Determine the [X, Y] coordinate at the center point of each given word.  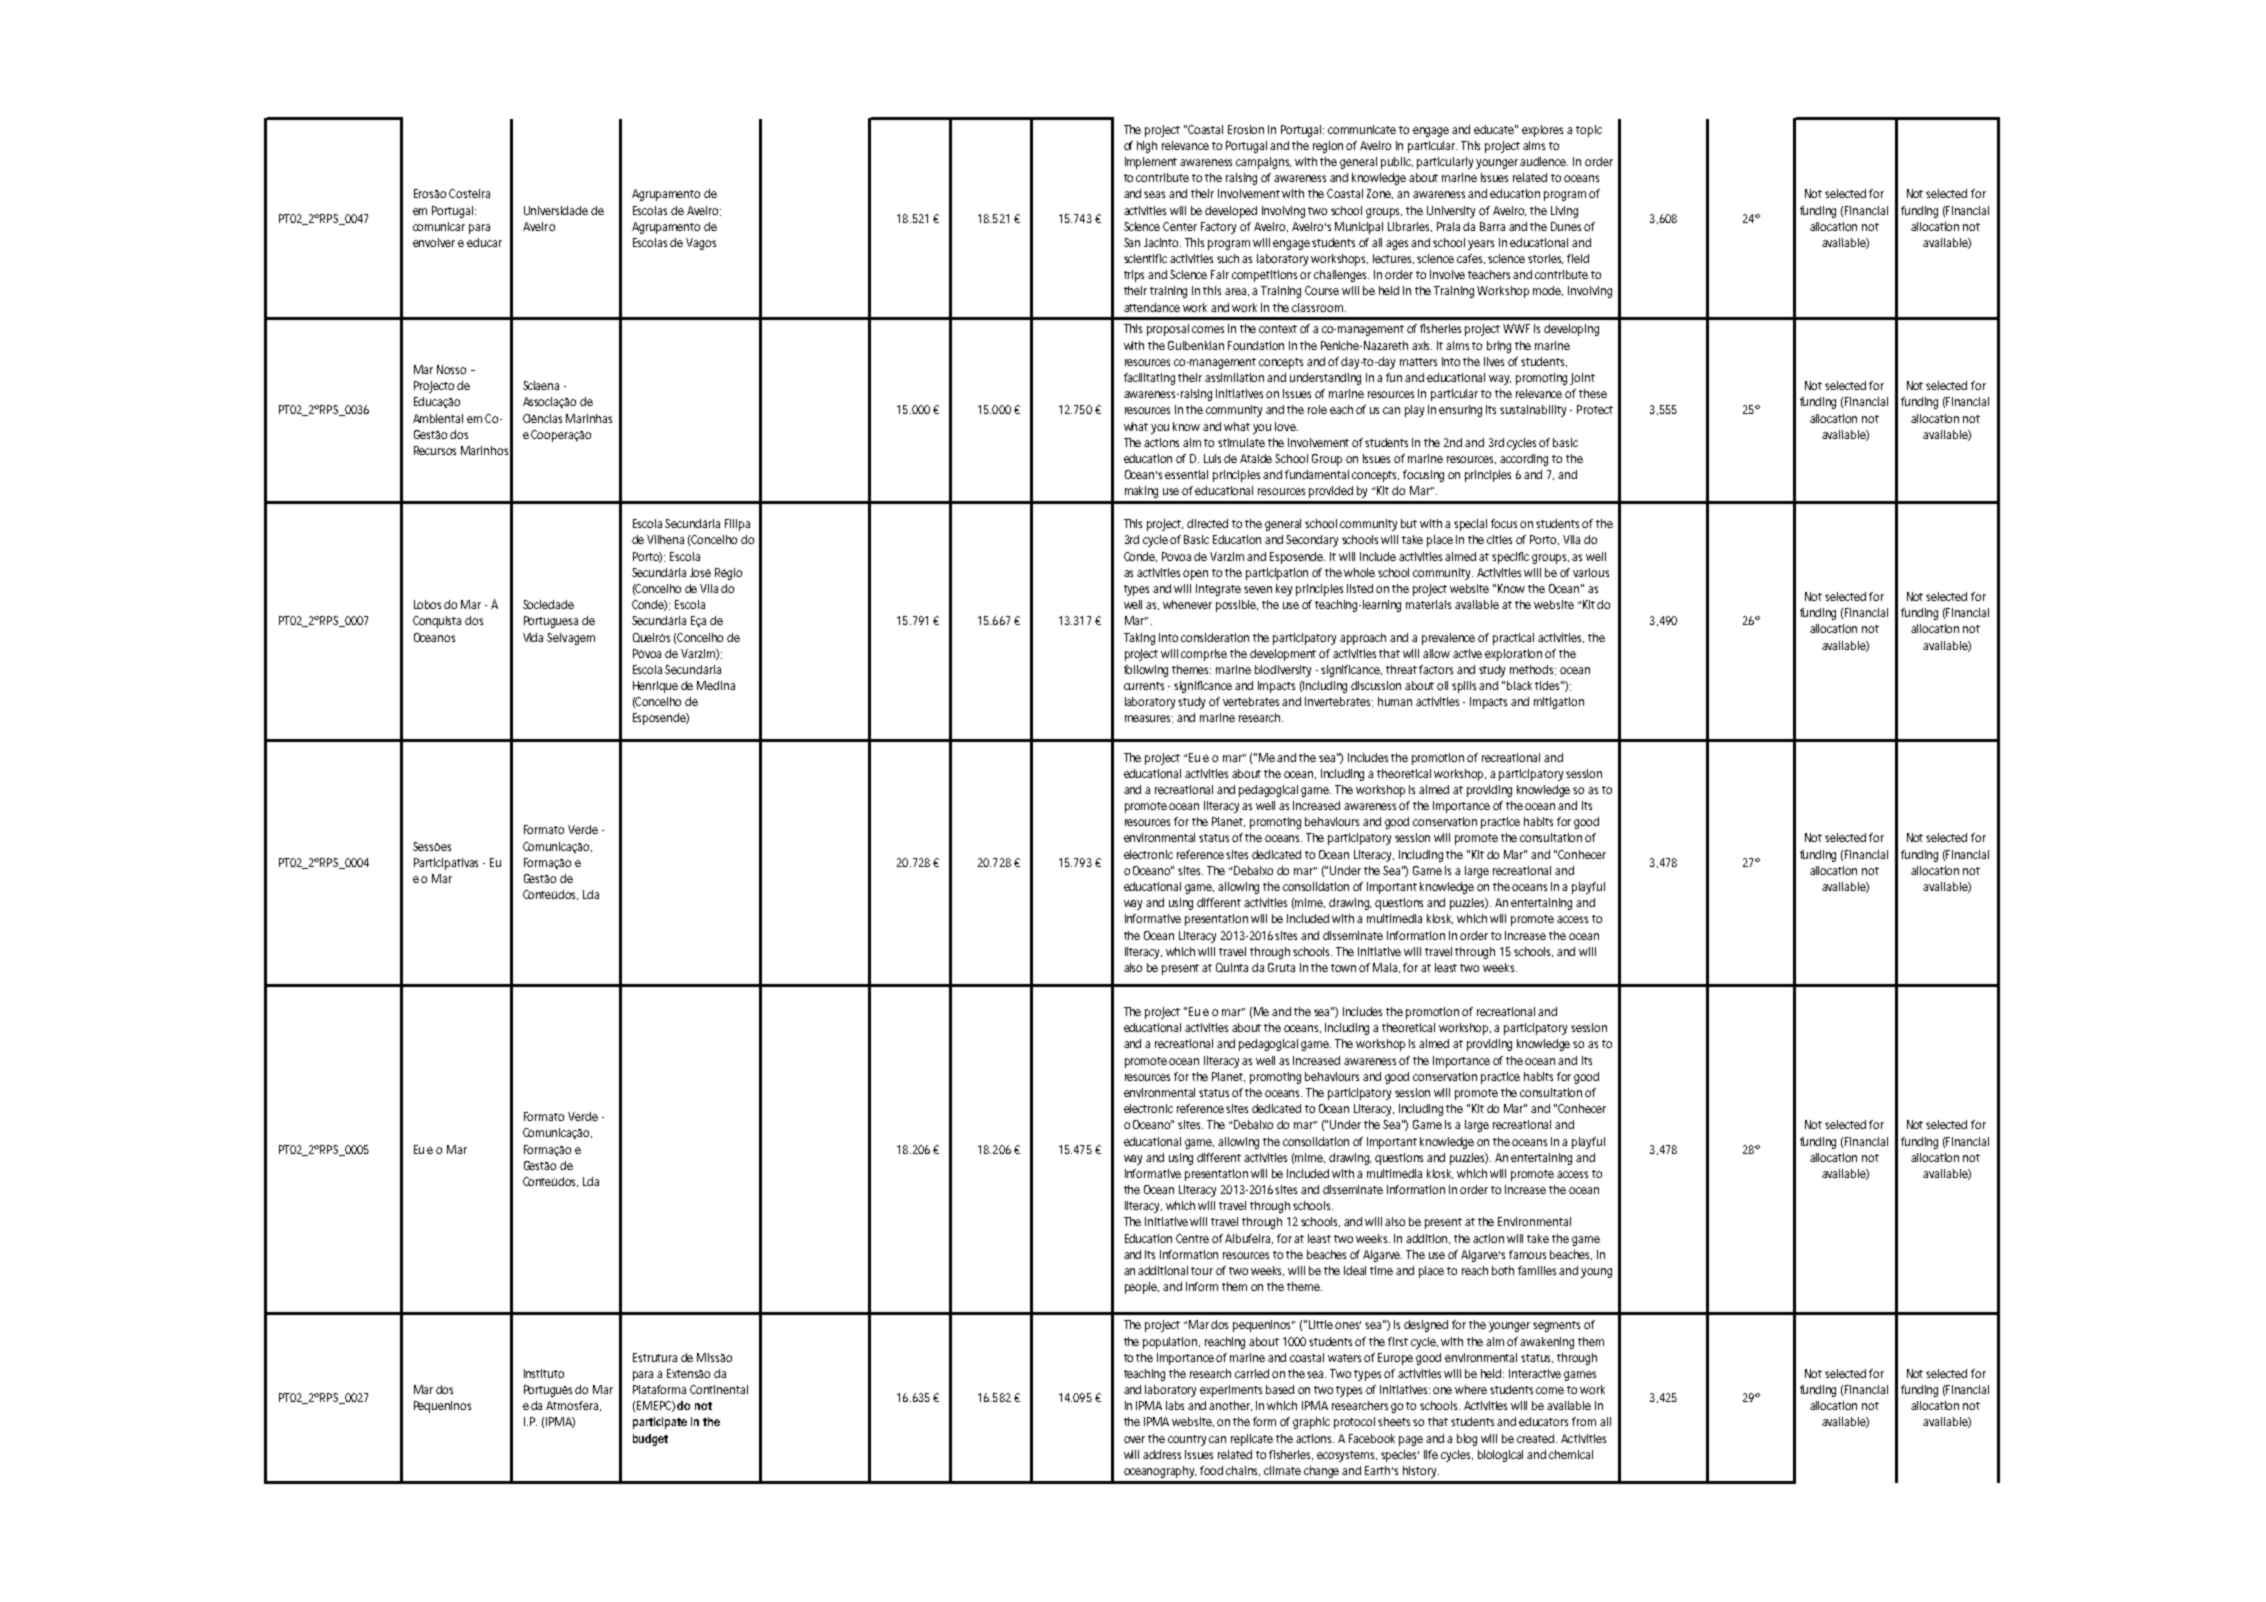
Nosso [451, 369]
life [1431, 1454]
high [1147, 147]
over [1136, 1439]
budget [650, 1440]
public [1397, 163]
